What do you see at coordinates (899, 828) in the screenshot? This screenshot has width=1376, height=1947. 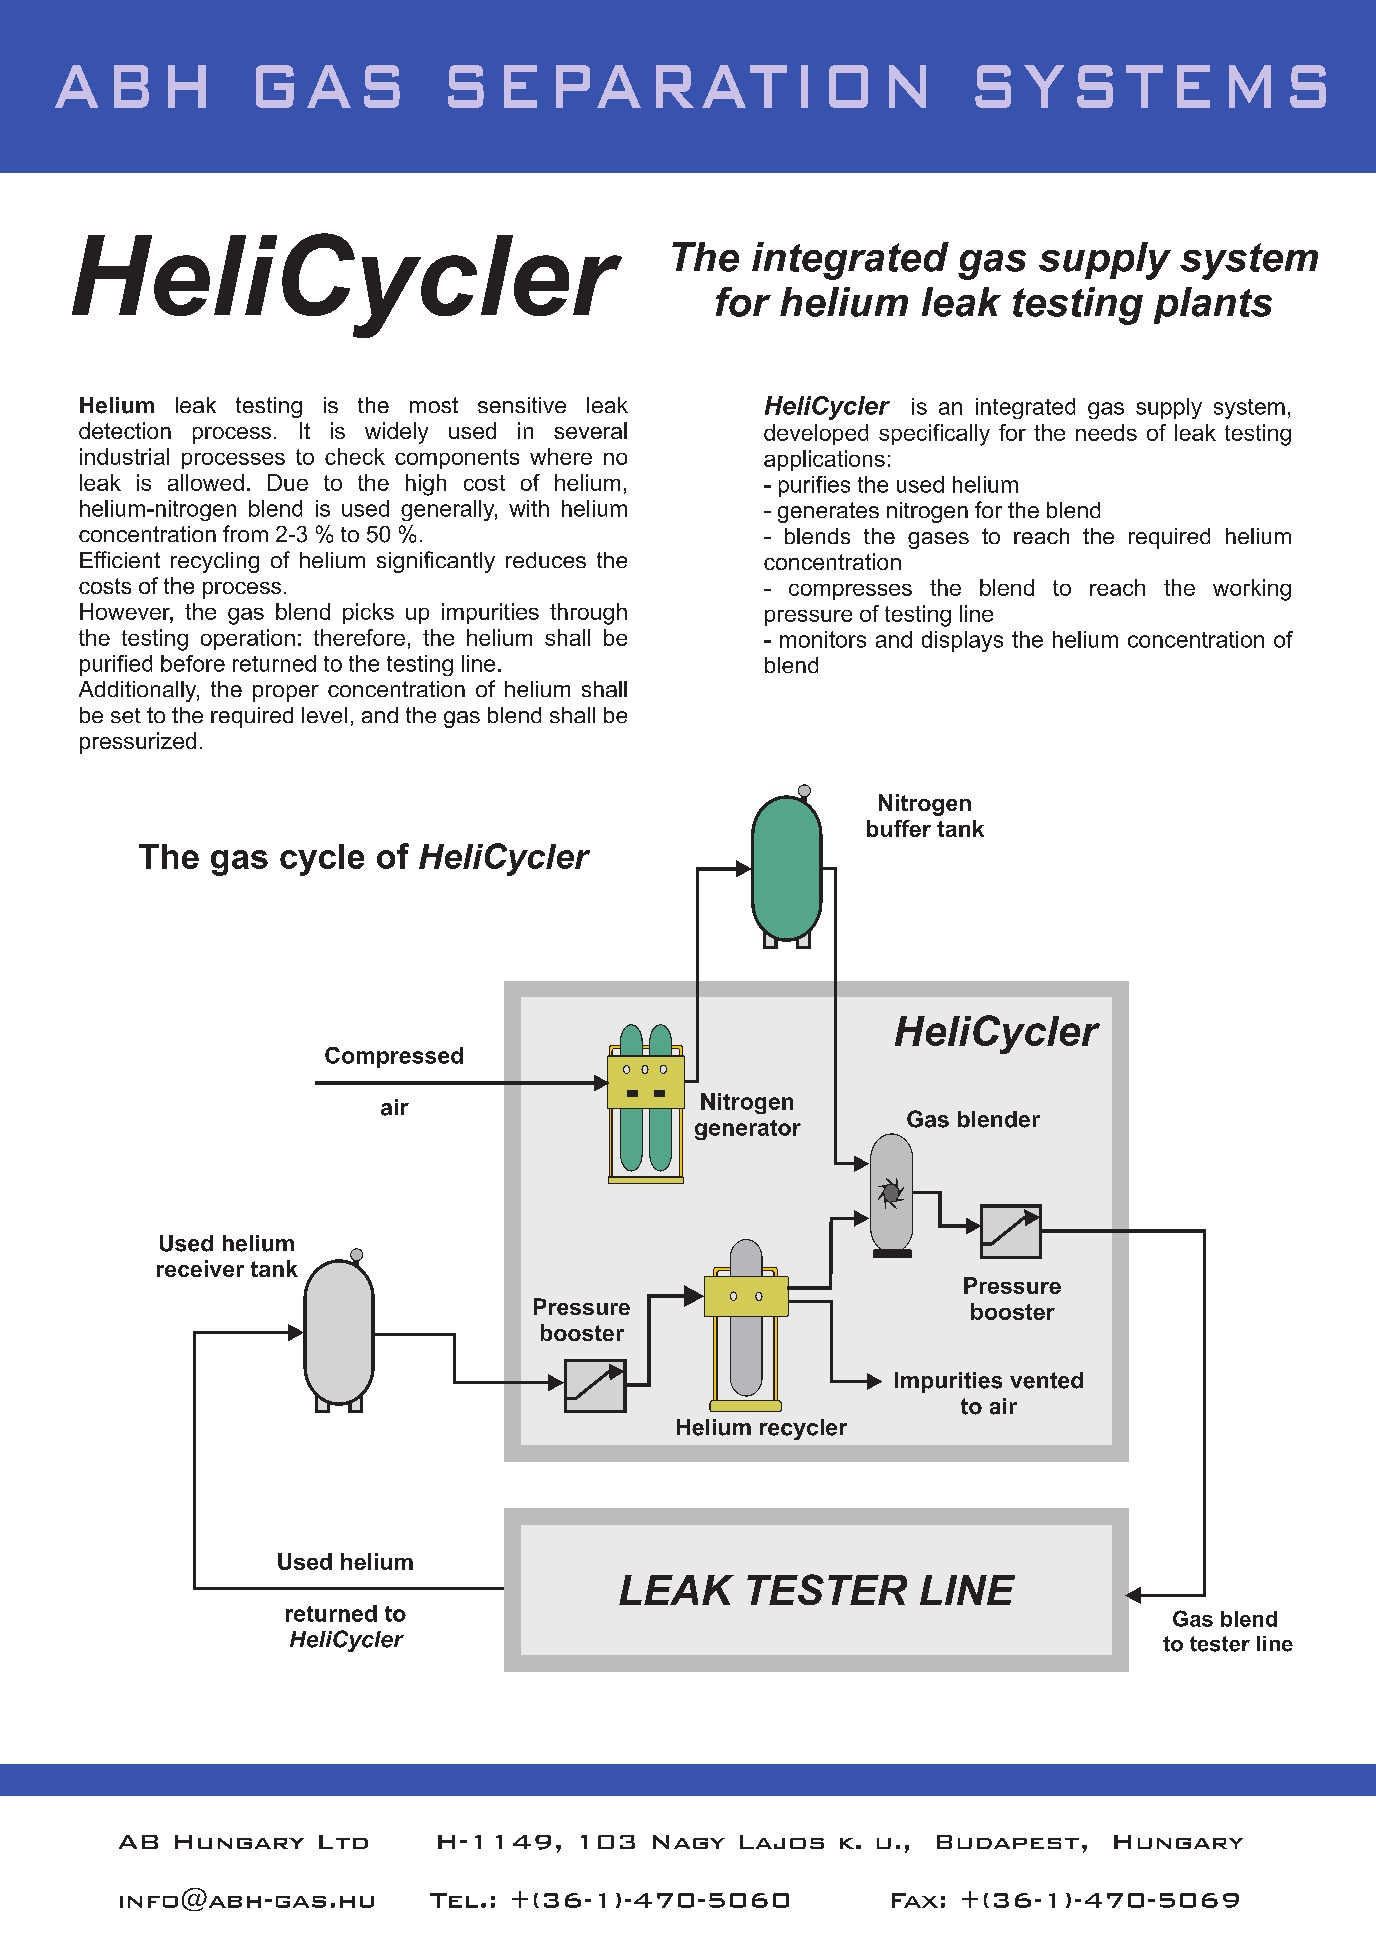 I see `buffer` at bounding box center [899, 828].
